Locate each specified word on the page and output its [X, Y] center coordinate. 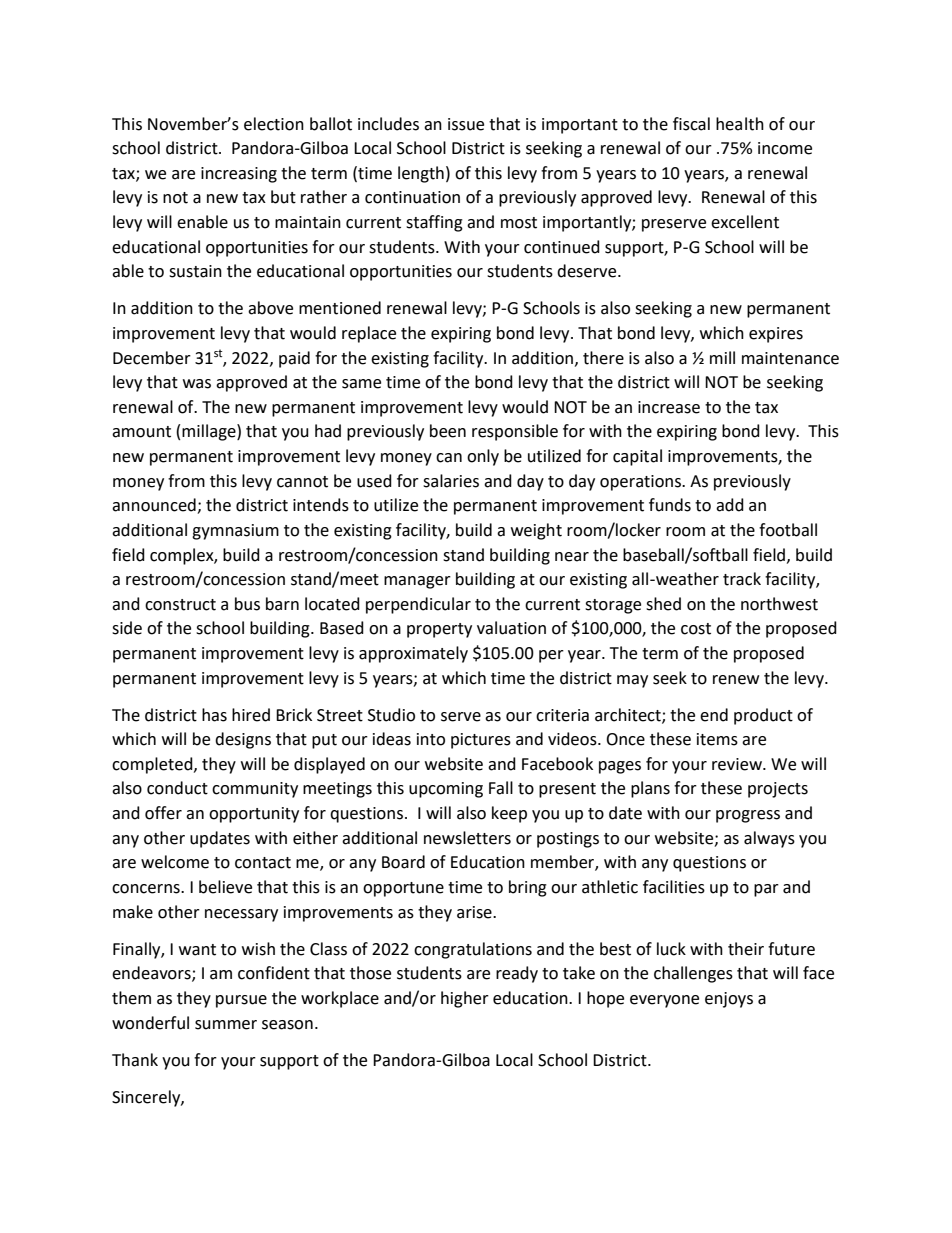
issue [466, 124]
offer [163, 813]
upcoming [446, 790]
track [742, 579]
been [448, 431]
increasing [239, 175]
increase [669, 407]
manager [417, 582]
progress [748, 816]
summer [226, 1025]
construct [180, 605]
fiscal [691, 124]
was [197, 384]
